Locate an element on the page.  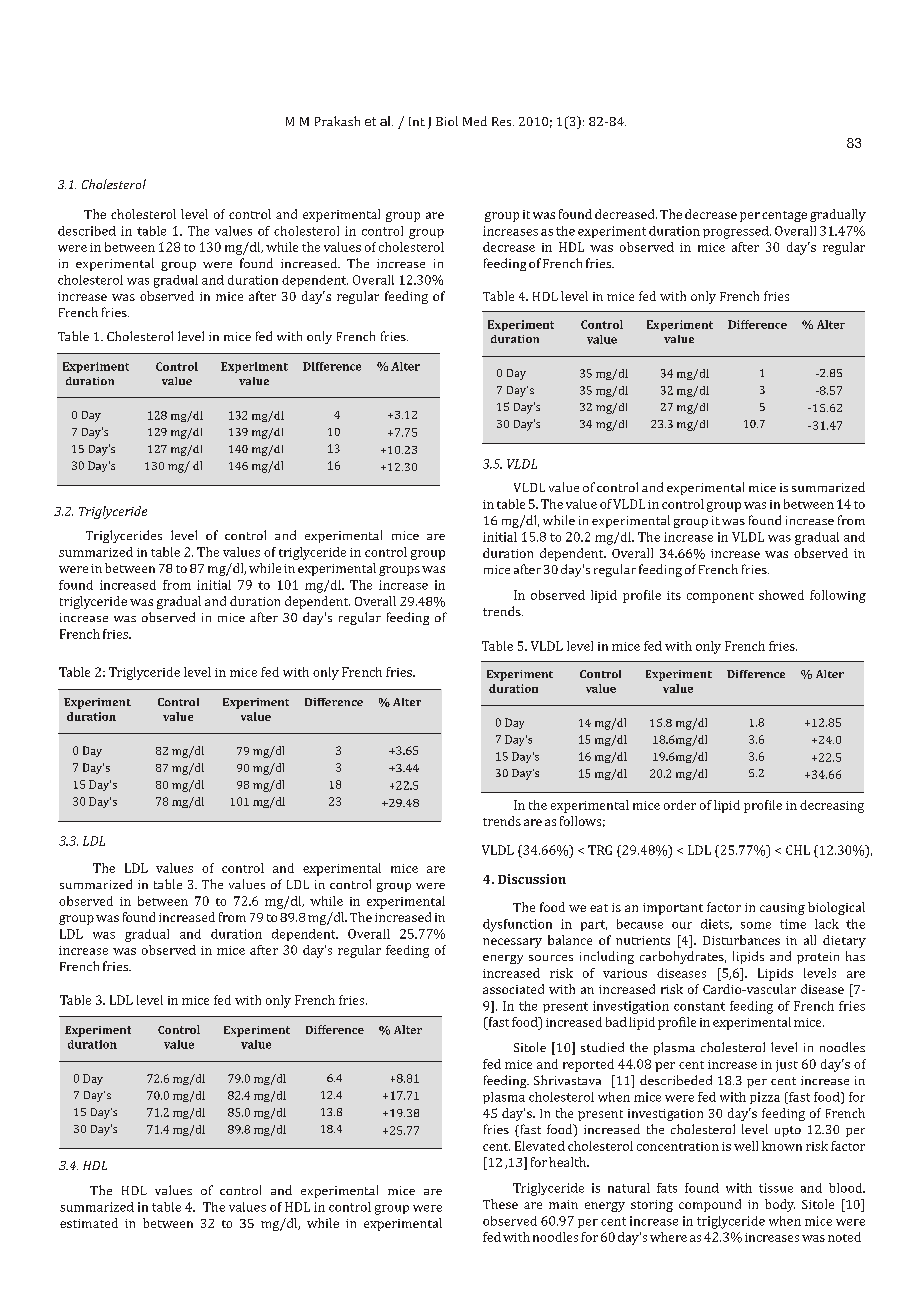
associated is located at coordinates (513, 989).
